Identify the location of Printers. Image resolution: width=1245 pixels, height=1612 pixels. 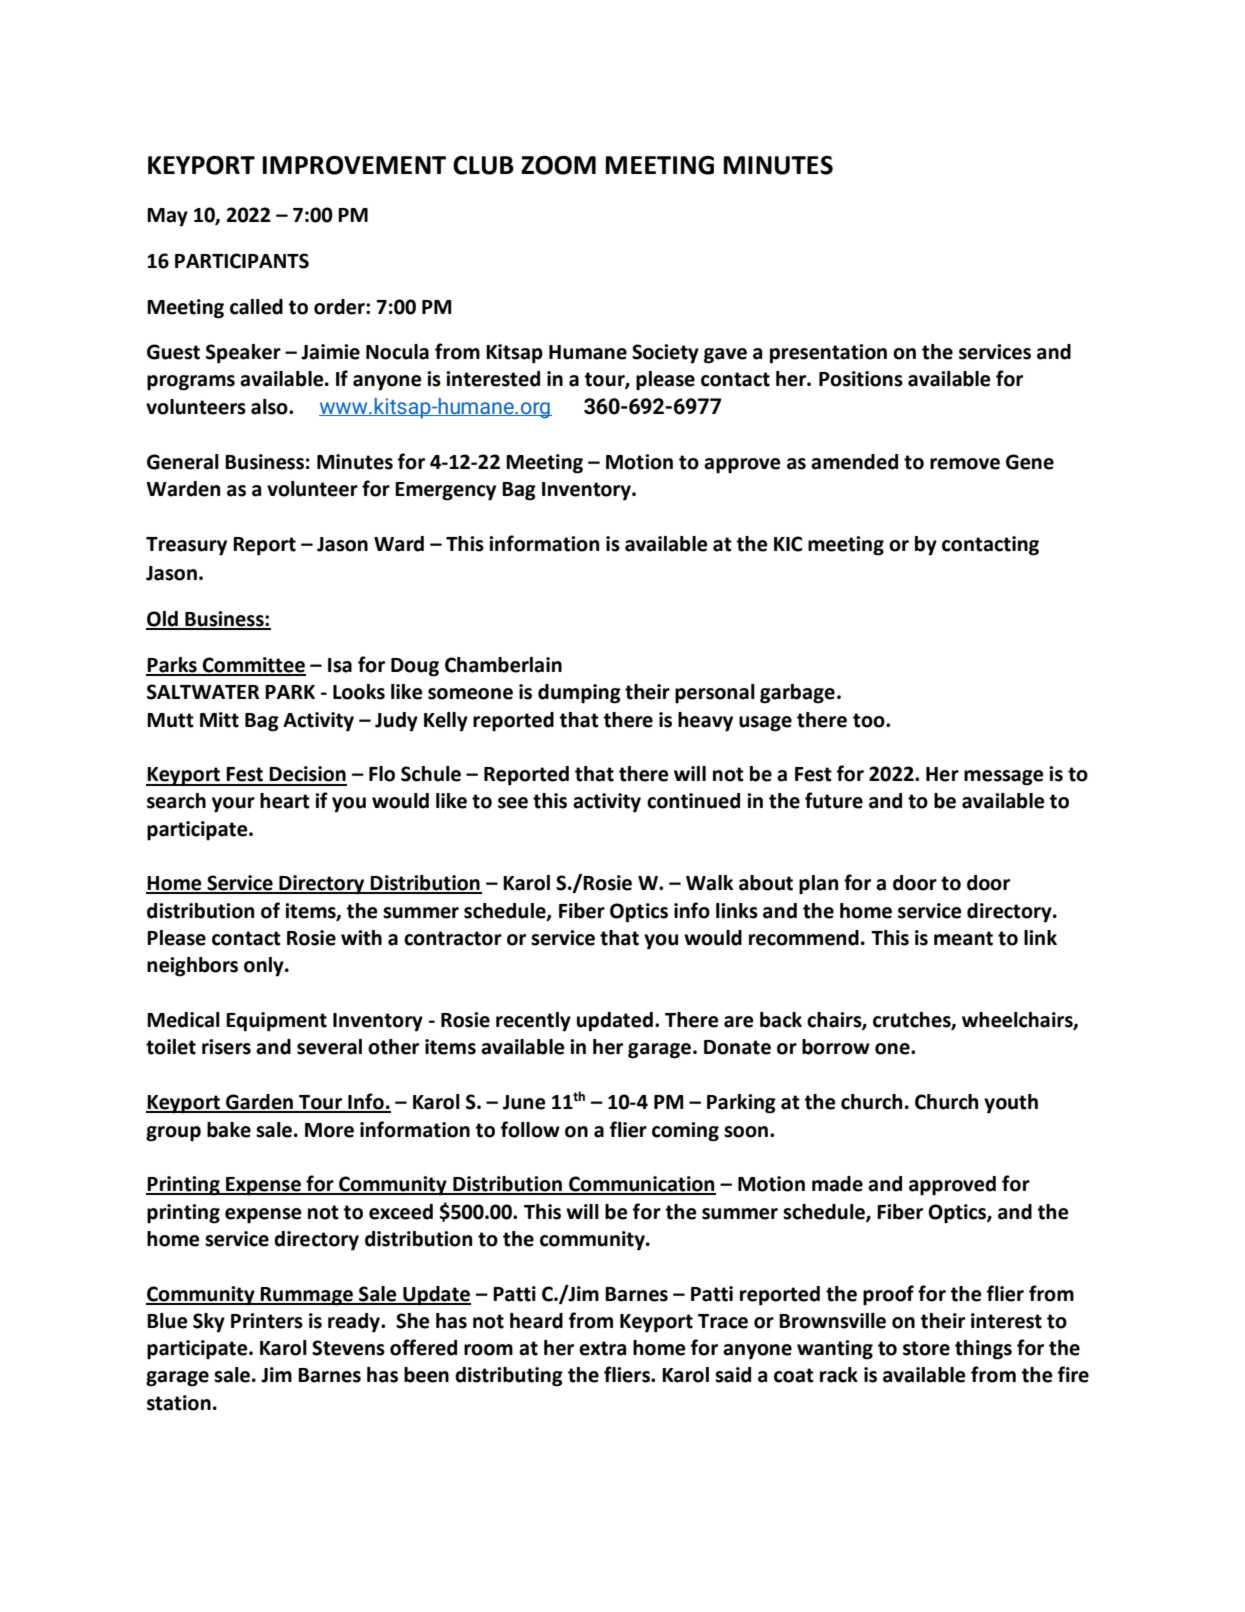
(267, 1321).
